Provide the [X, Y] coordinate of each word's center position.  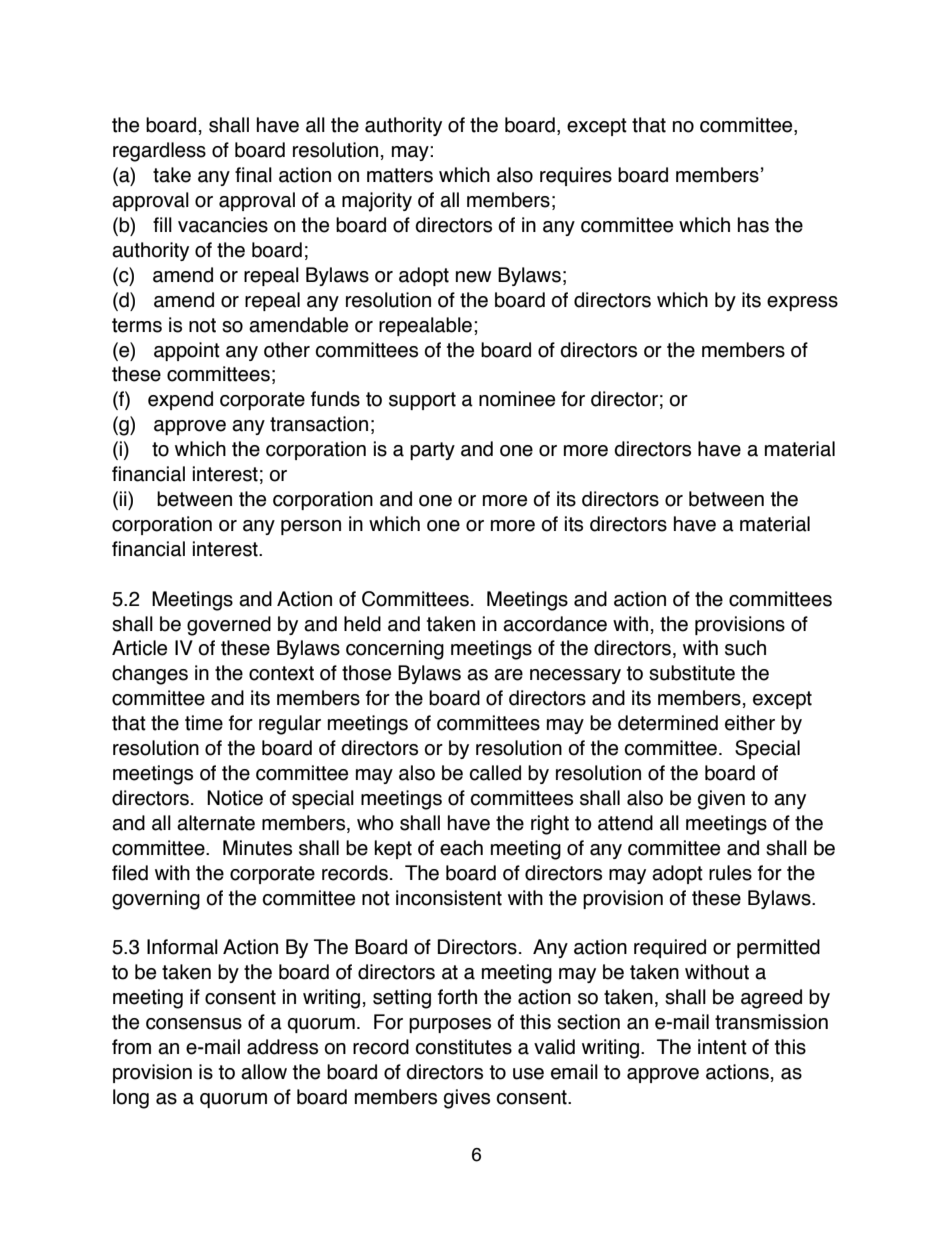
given [721, 800]
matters [400, 175]
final [253, 175]
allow [264, 1072]
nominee [517, 399]
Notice [235, 798]
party [432, 451]
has [753, 225]
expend [180, 400]
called [495, 773]
